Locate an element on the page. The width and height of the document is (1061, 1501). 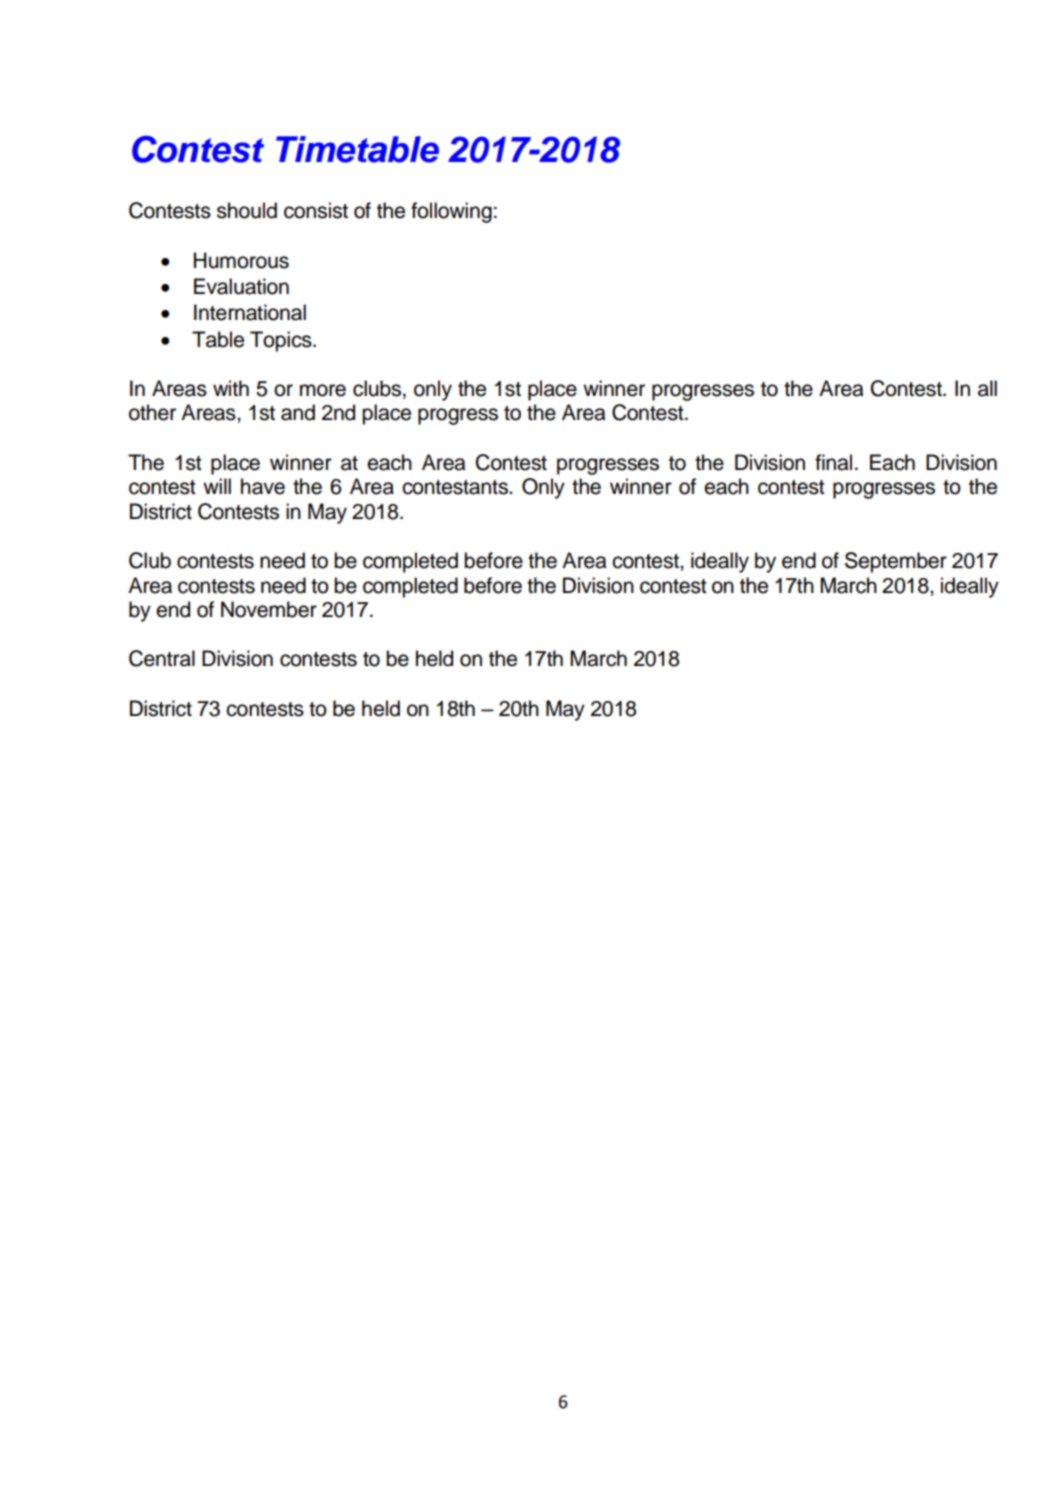
more is located at coordinates (323, 390).
